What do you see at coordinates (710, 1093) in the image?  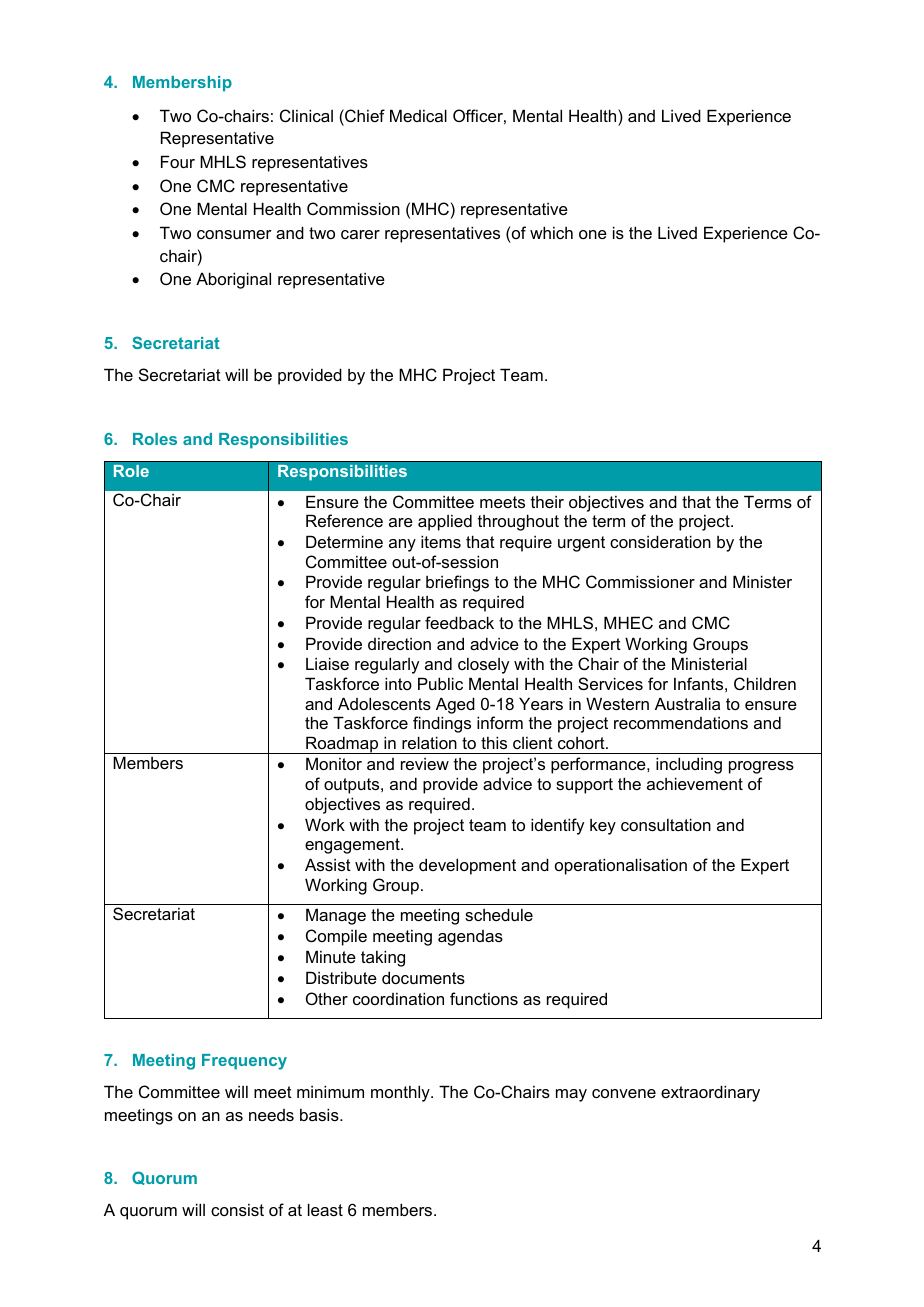 I see `extraordinary` at bounding box center [710, 1093].
